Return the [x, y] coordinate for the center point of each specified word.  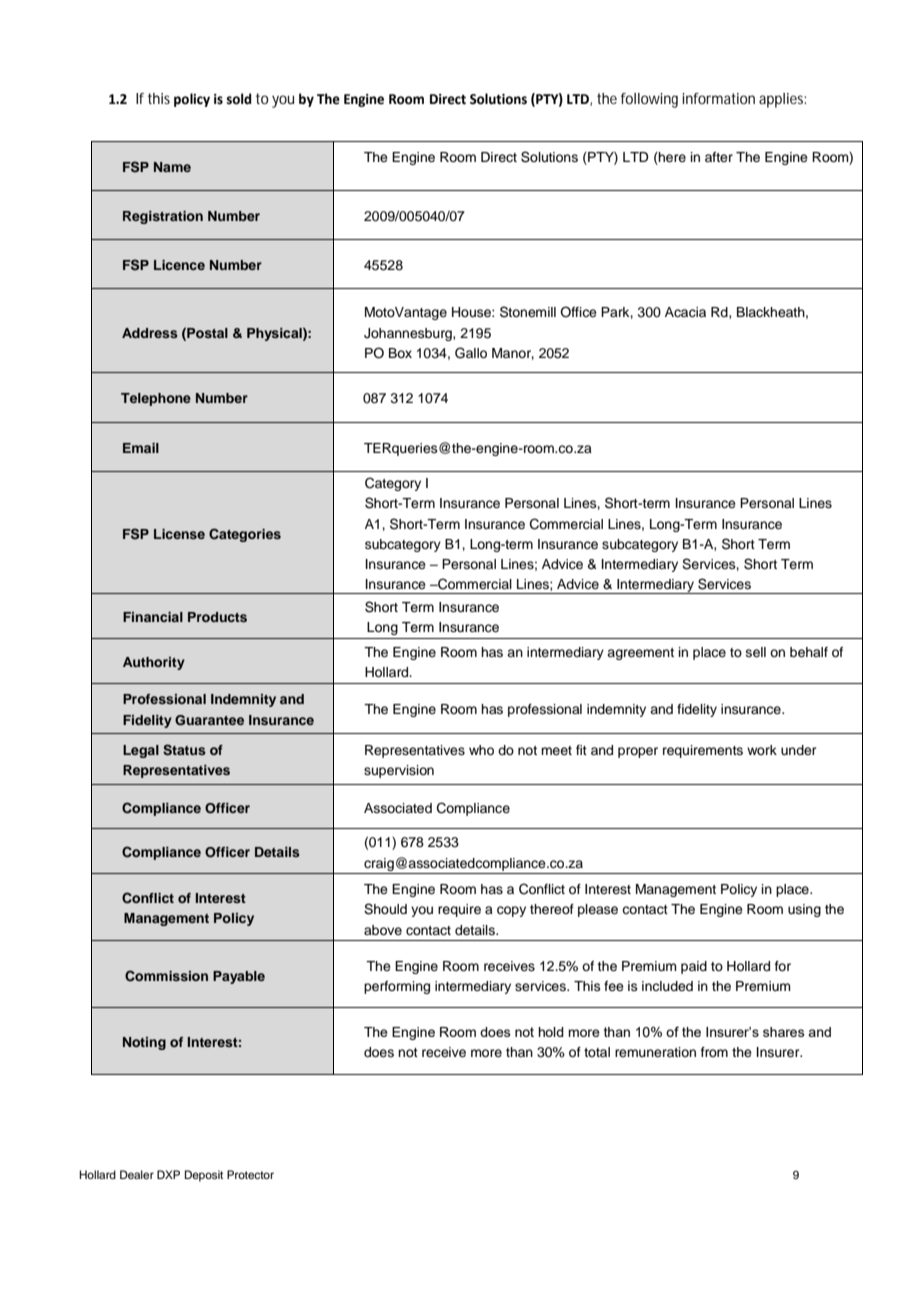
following [649, 100]
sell [756, 652]
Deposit [204, 1176]
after [719, 157]
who [481, 750]
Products [217, 617]
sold [238, 99]
